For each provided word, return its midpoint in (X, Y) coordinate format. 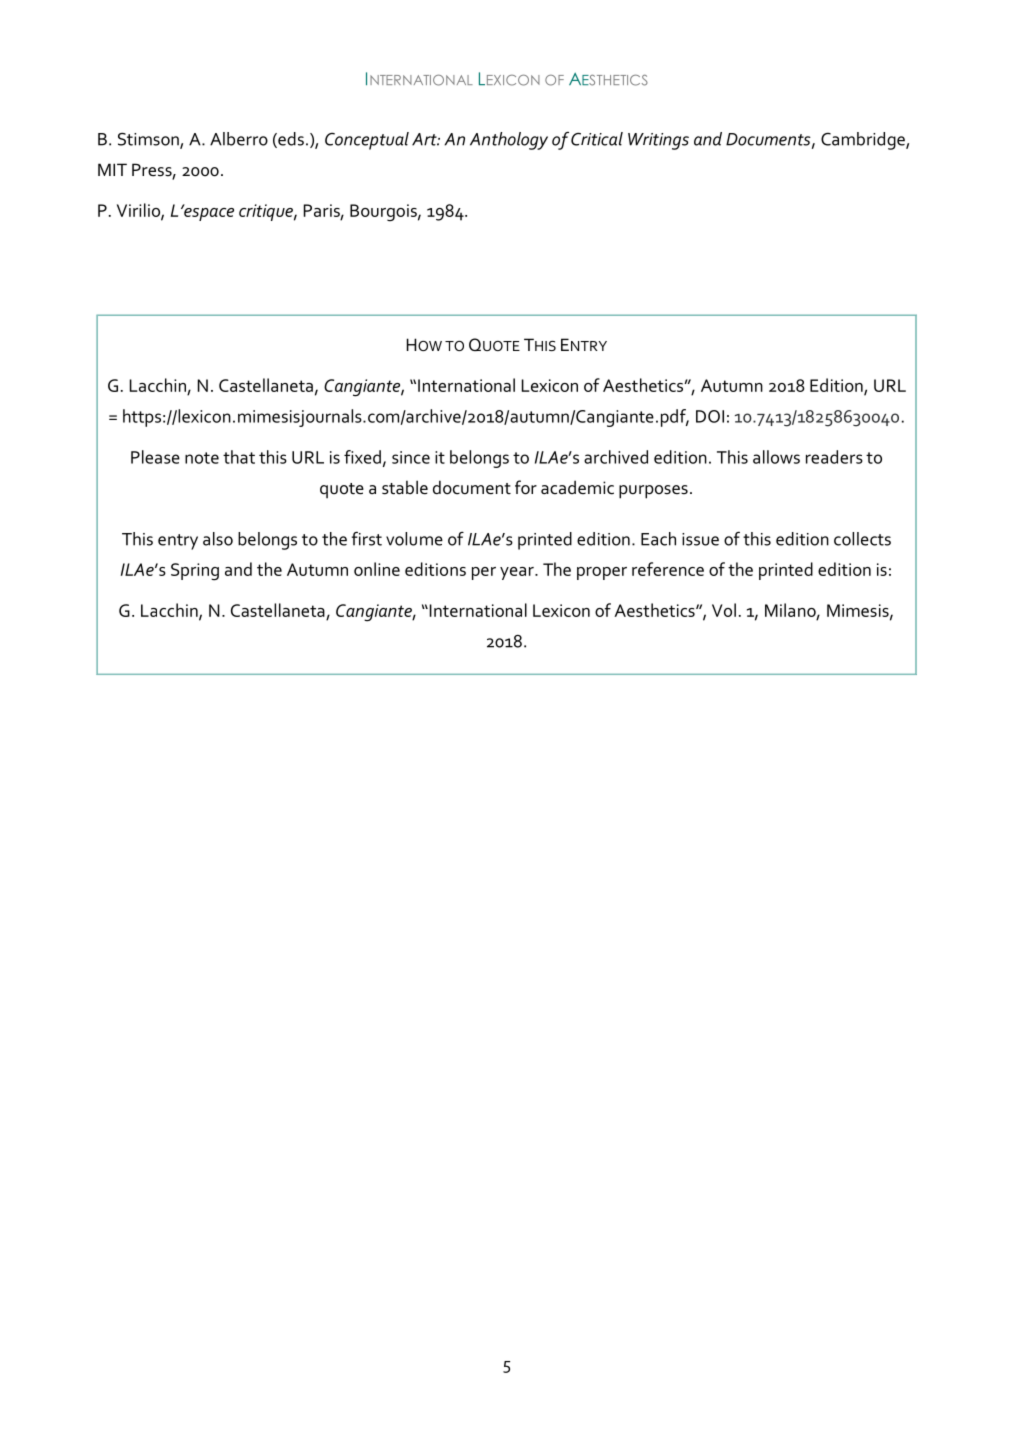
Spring (195, 572)
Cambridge (864, 141)
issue (700, 539)
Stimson (149, 140)
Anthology (509, 141)
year (518, 573)
